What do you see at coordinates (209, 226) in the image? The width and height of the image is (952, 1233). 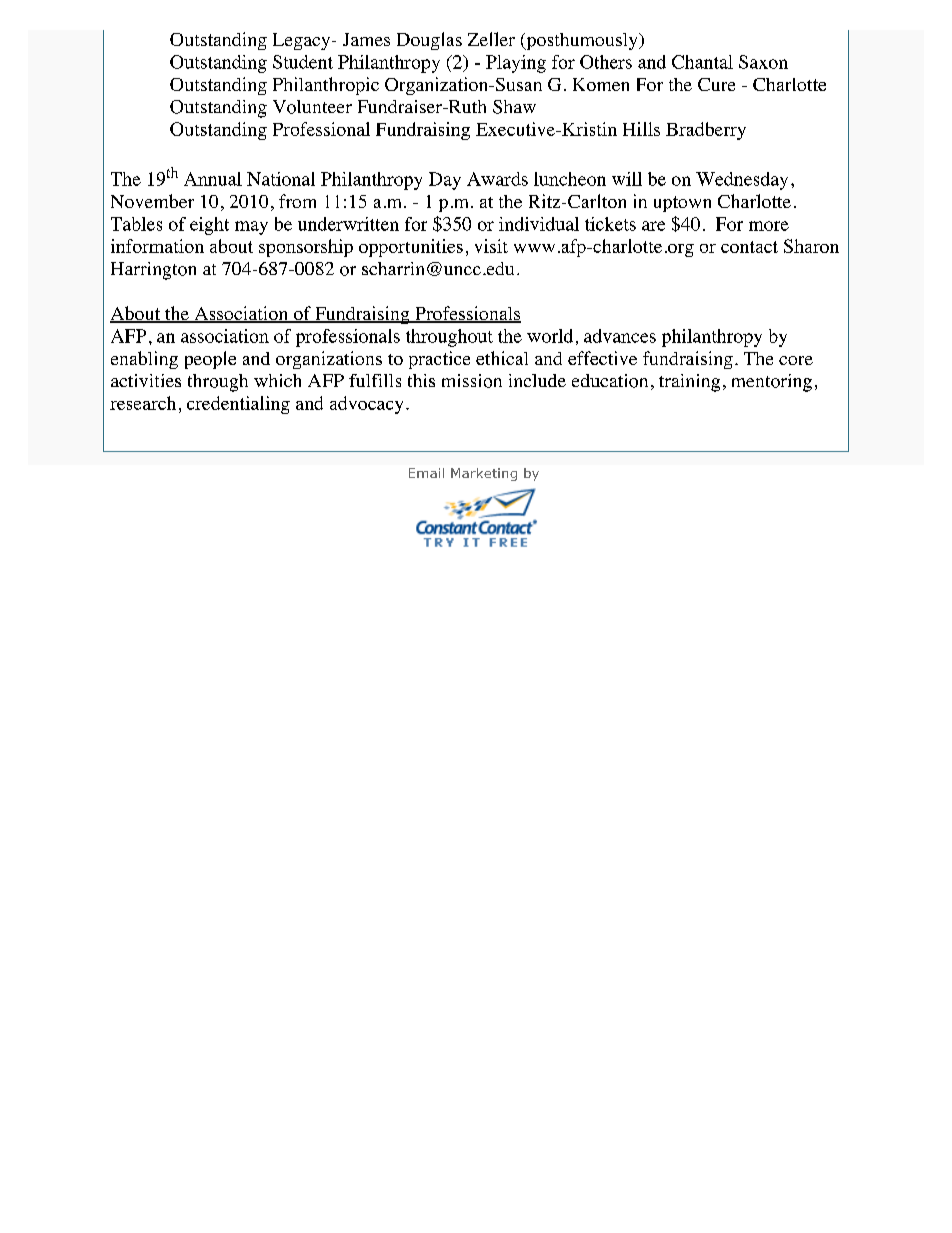 I see `eight` at bounding box center [209, 226].
